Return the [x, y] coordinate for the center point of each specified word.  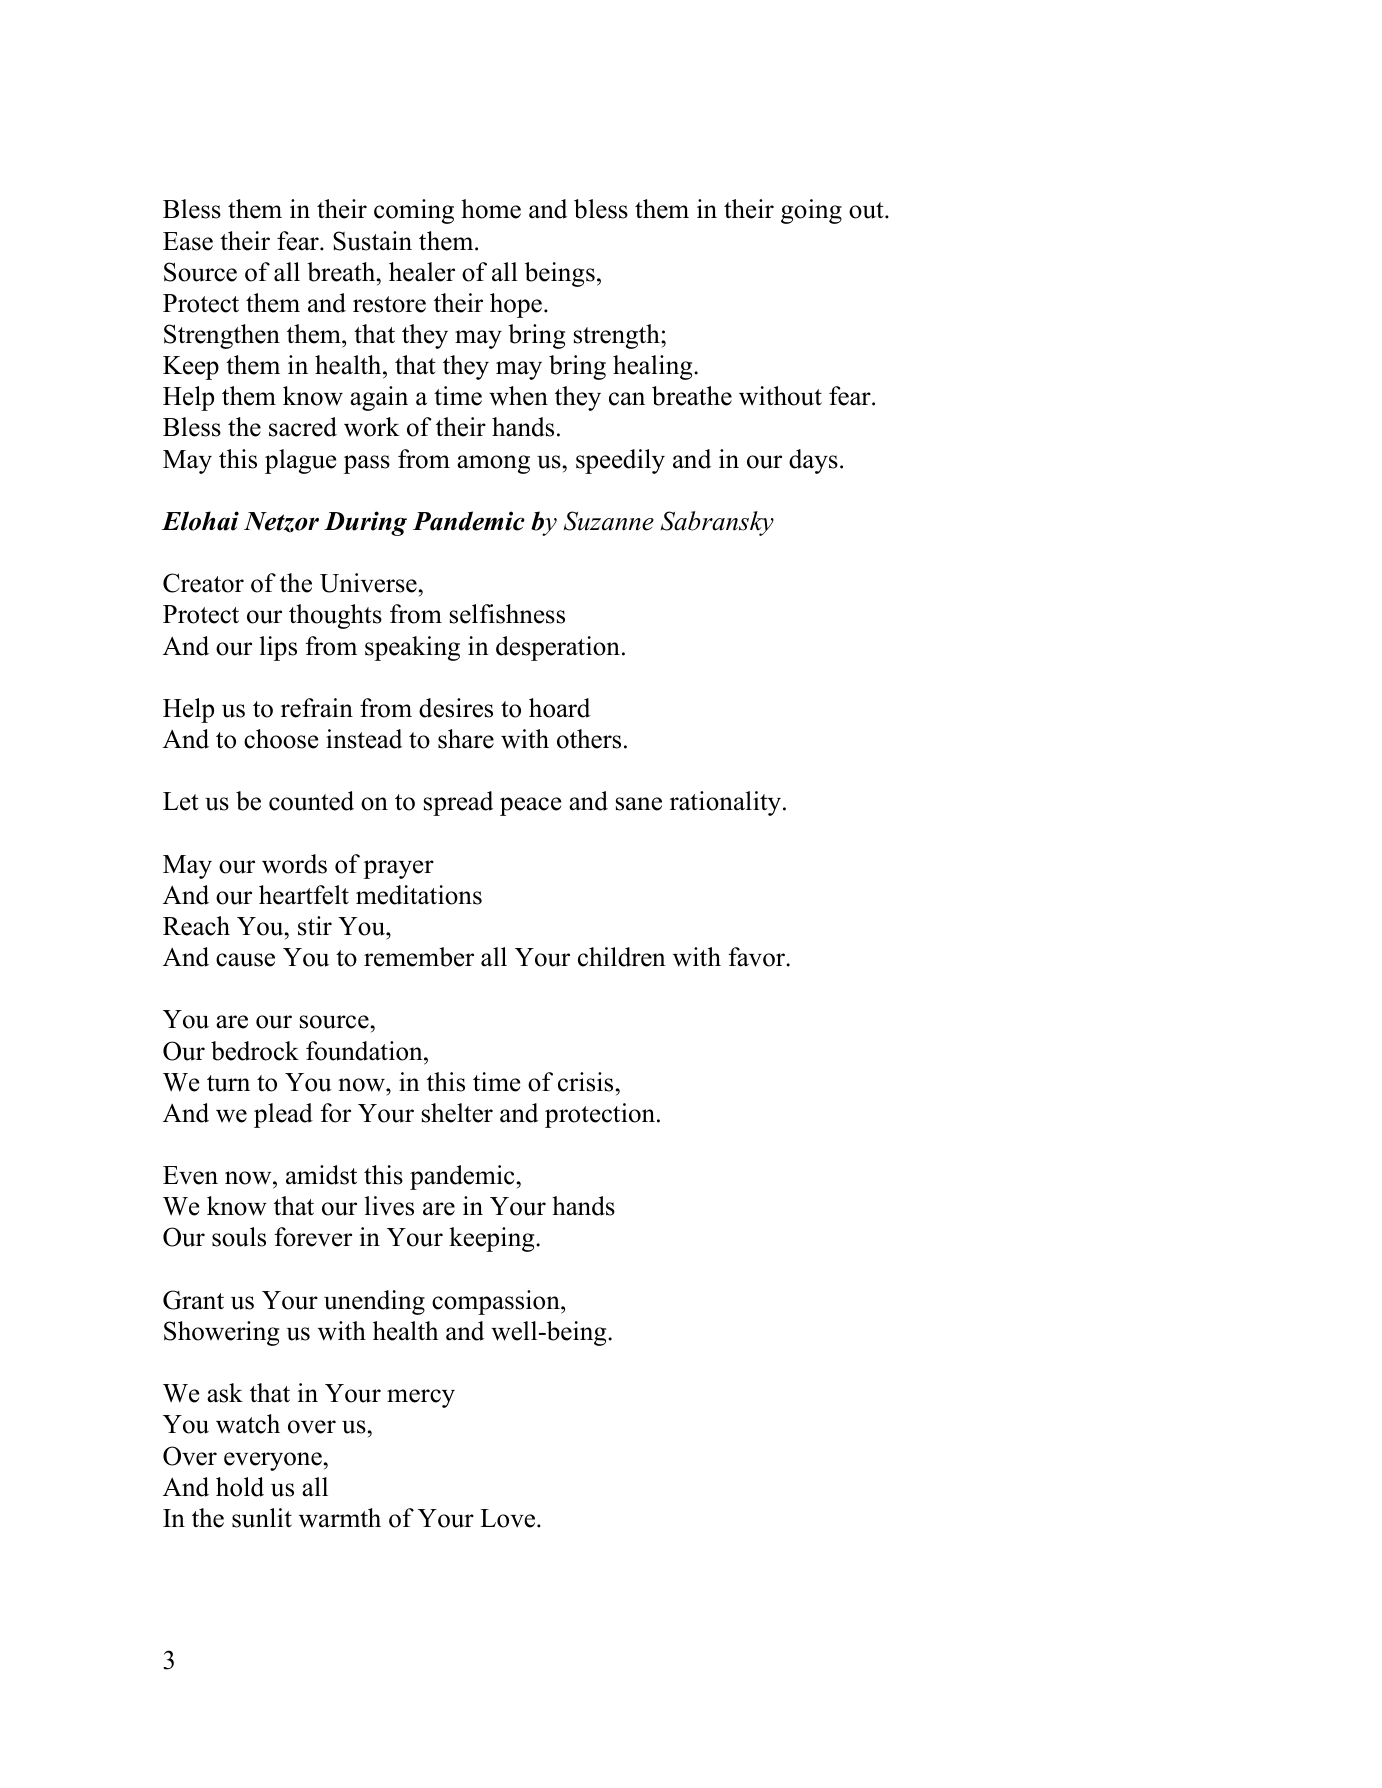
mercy [421, 1398]
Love [509, 1518]
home [491, 209]
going [811, 211]
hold [240, 1487]
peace [530, 806]
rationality [727, 803]
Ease [188, 241]
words [294, 864]
